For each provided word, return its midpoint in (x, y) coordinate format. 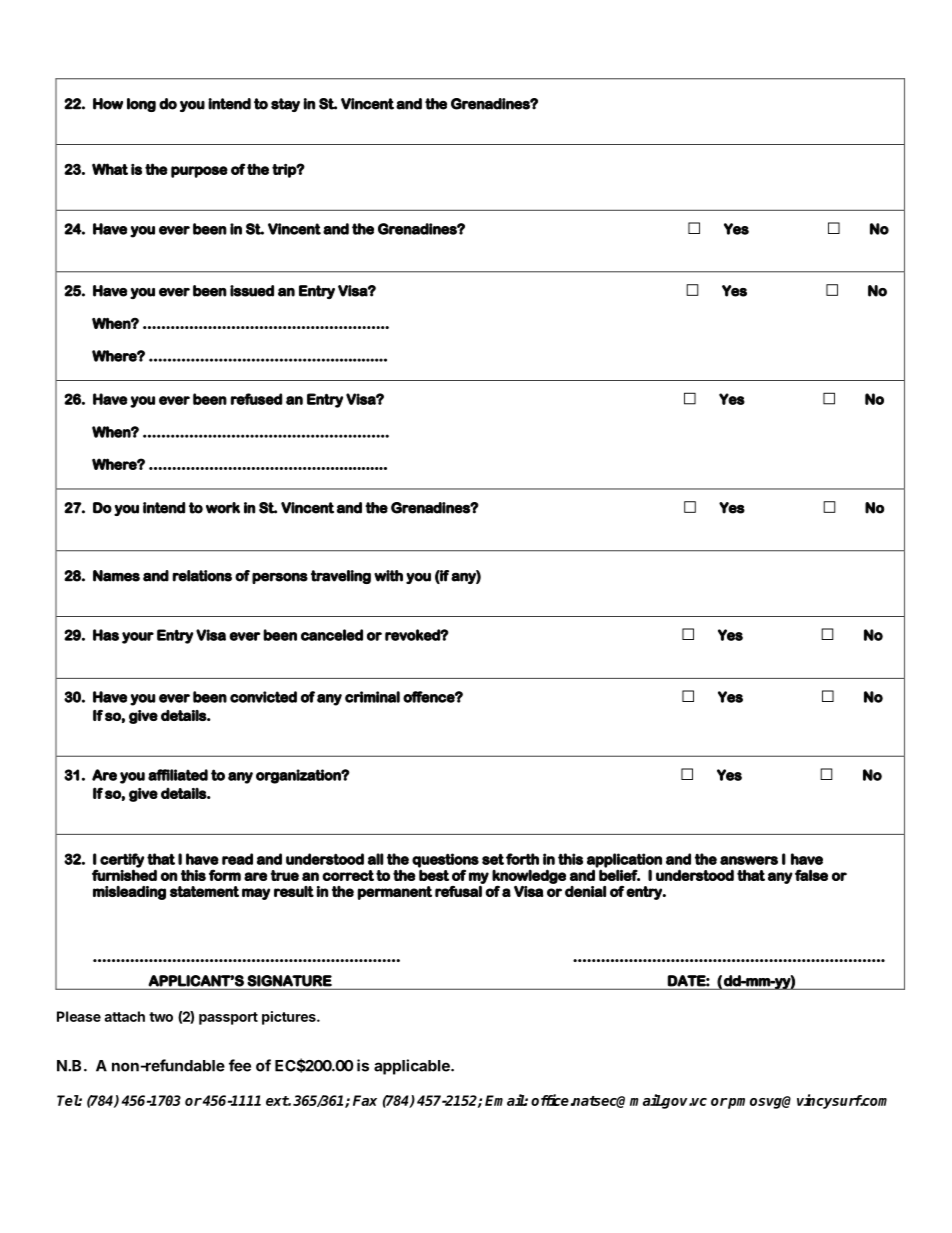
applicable (413, 1067)
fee (240, 1065)
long (141, 105)
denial (585, 891)
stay (285, 105)
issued (252, 291)
